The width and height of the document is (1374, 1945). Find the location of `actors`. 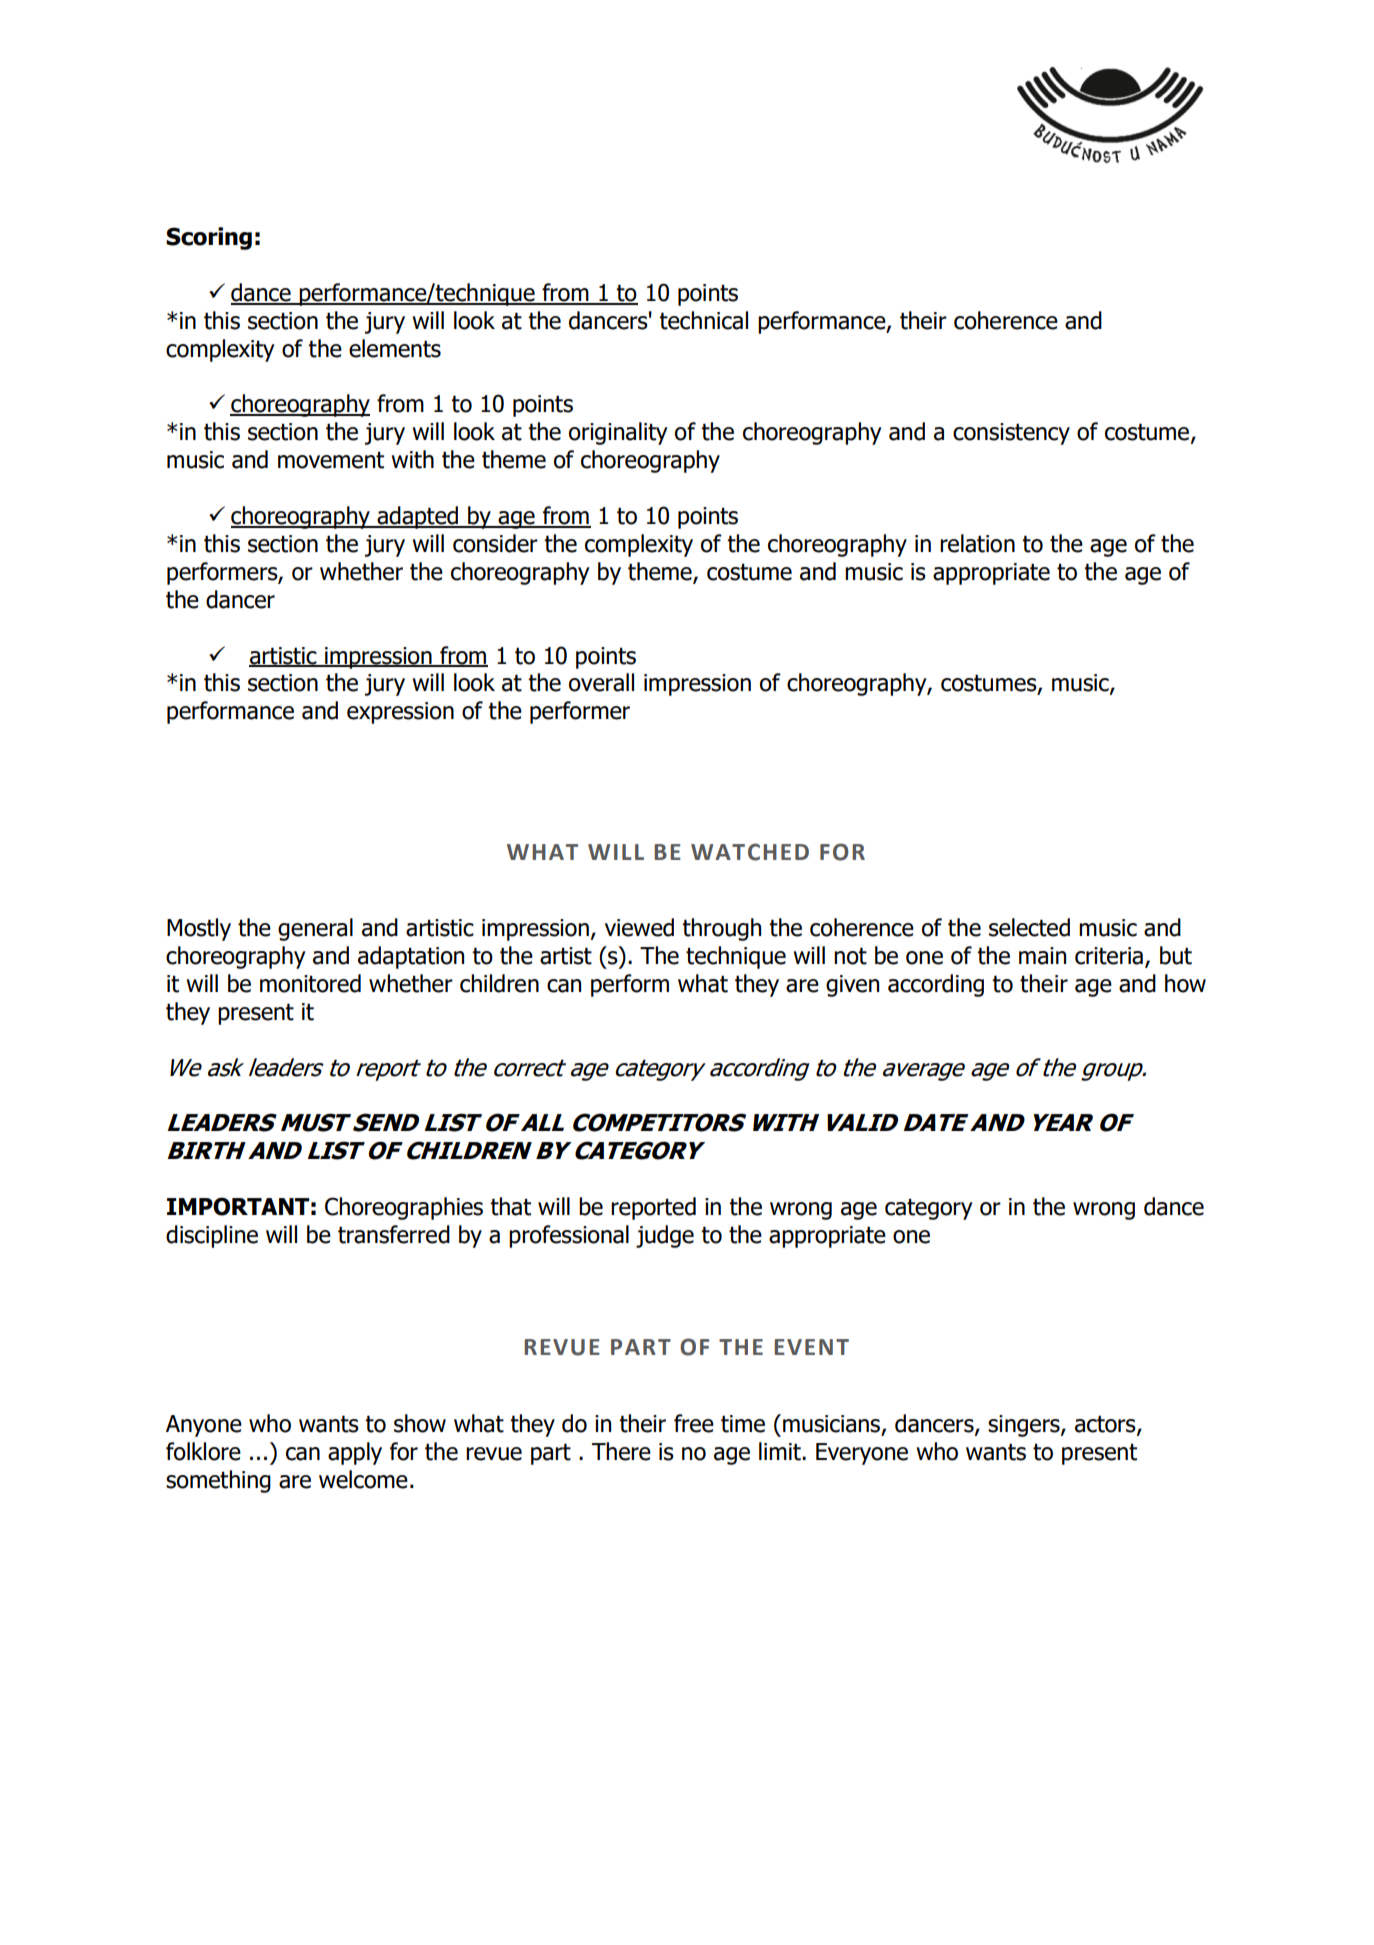

actors is located at coordinates (1106, 1425).
